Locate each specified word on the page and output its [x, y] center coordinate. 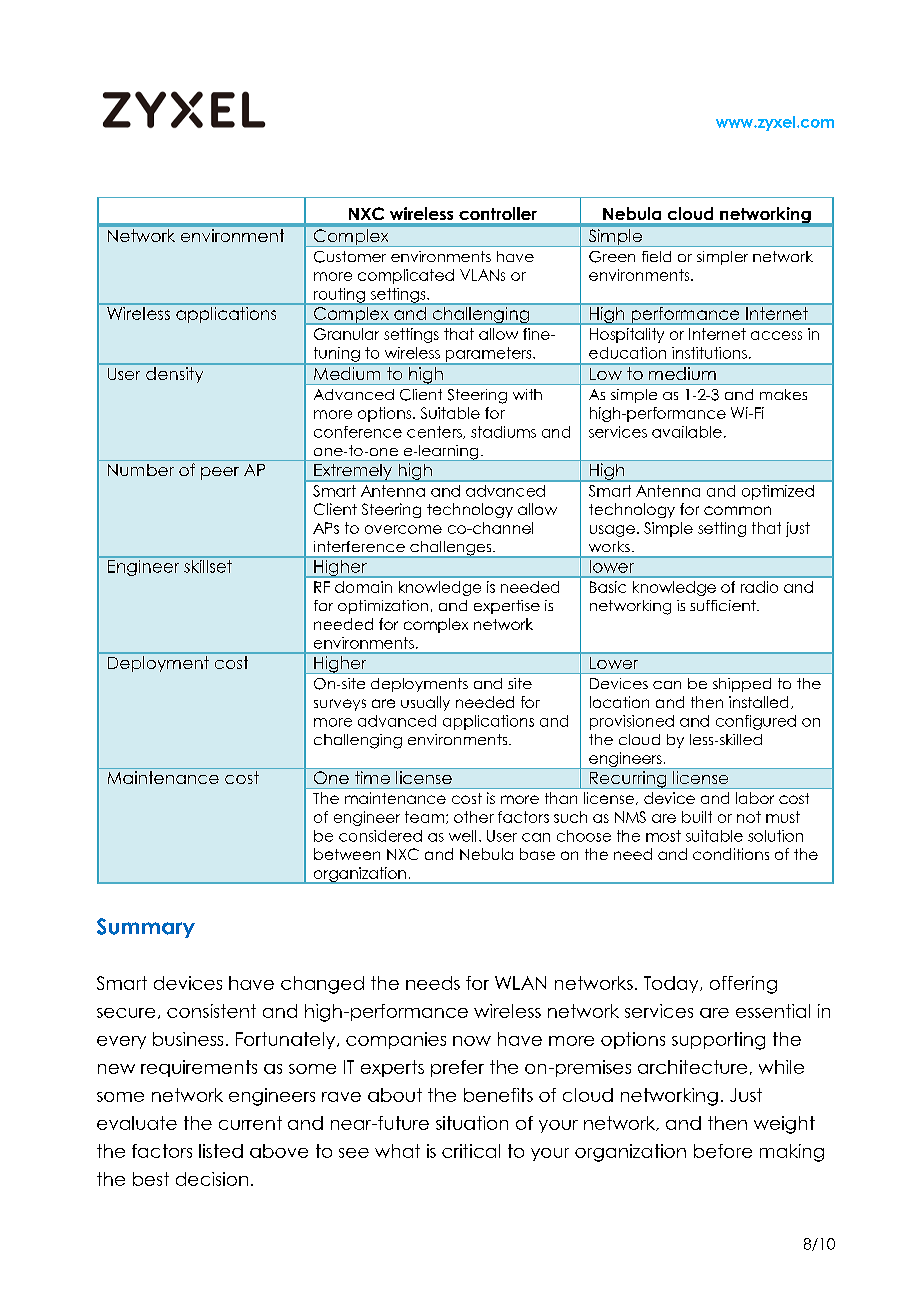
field [656, 256]
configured [756, 722]
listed [221, 1151]
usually [425, 703]
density [174, 375]
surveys [340, 705]
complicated [406, 276]
